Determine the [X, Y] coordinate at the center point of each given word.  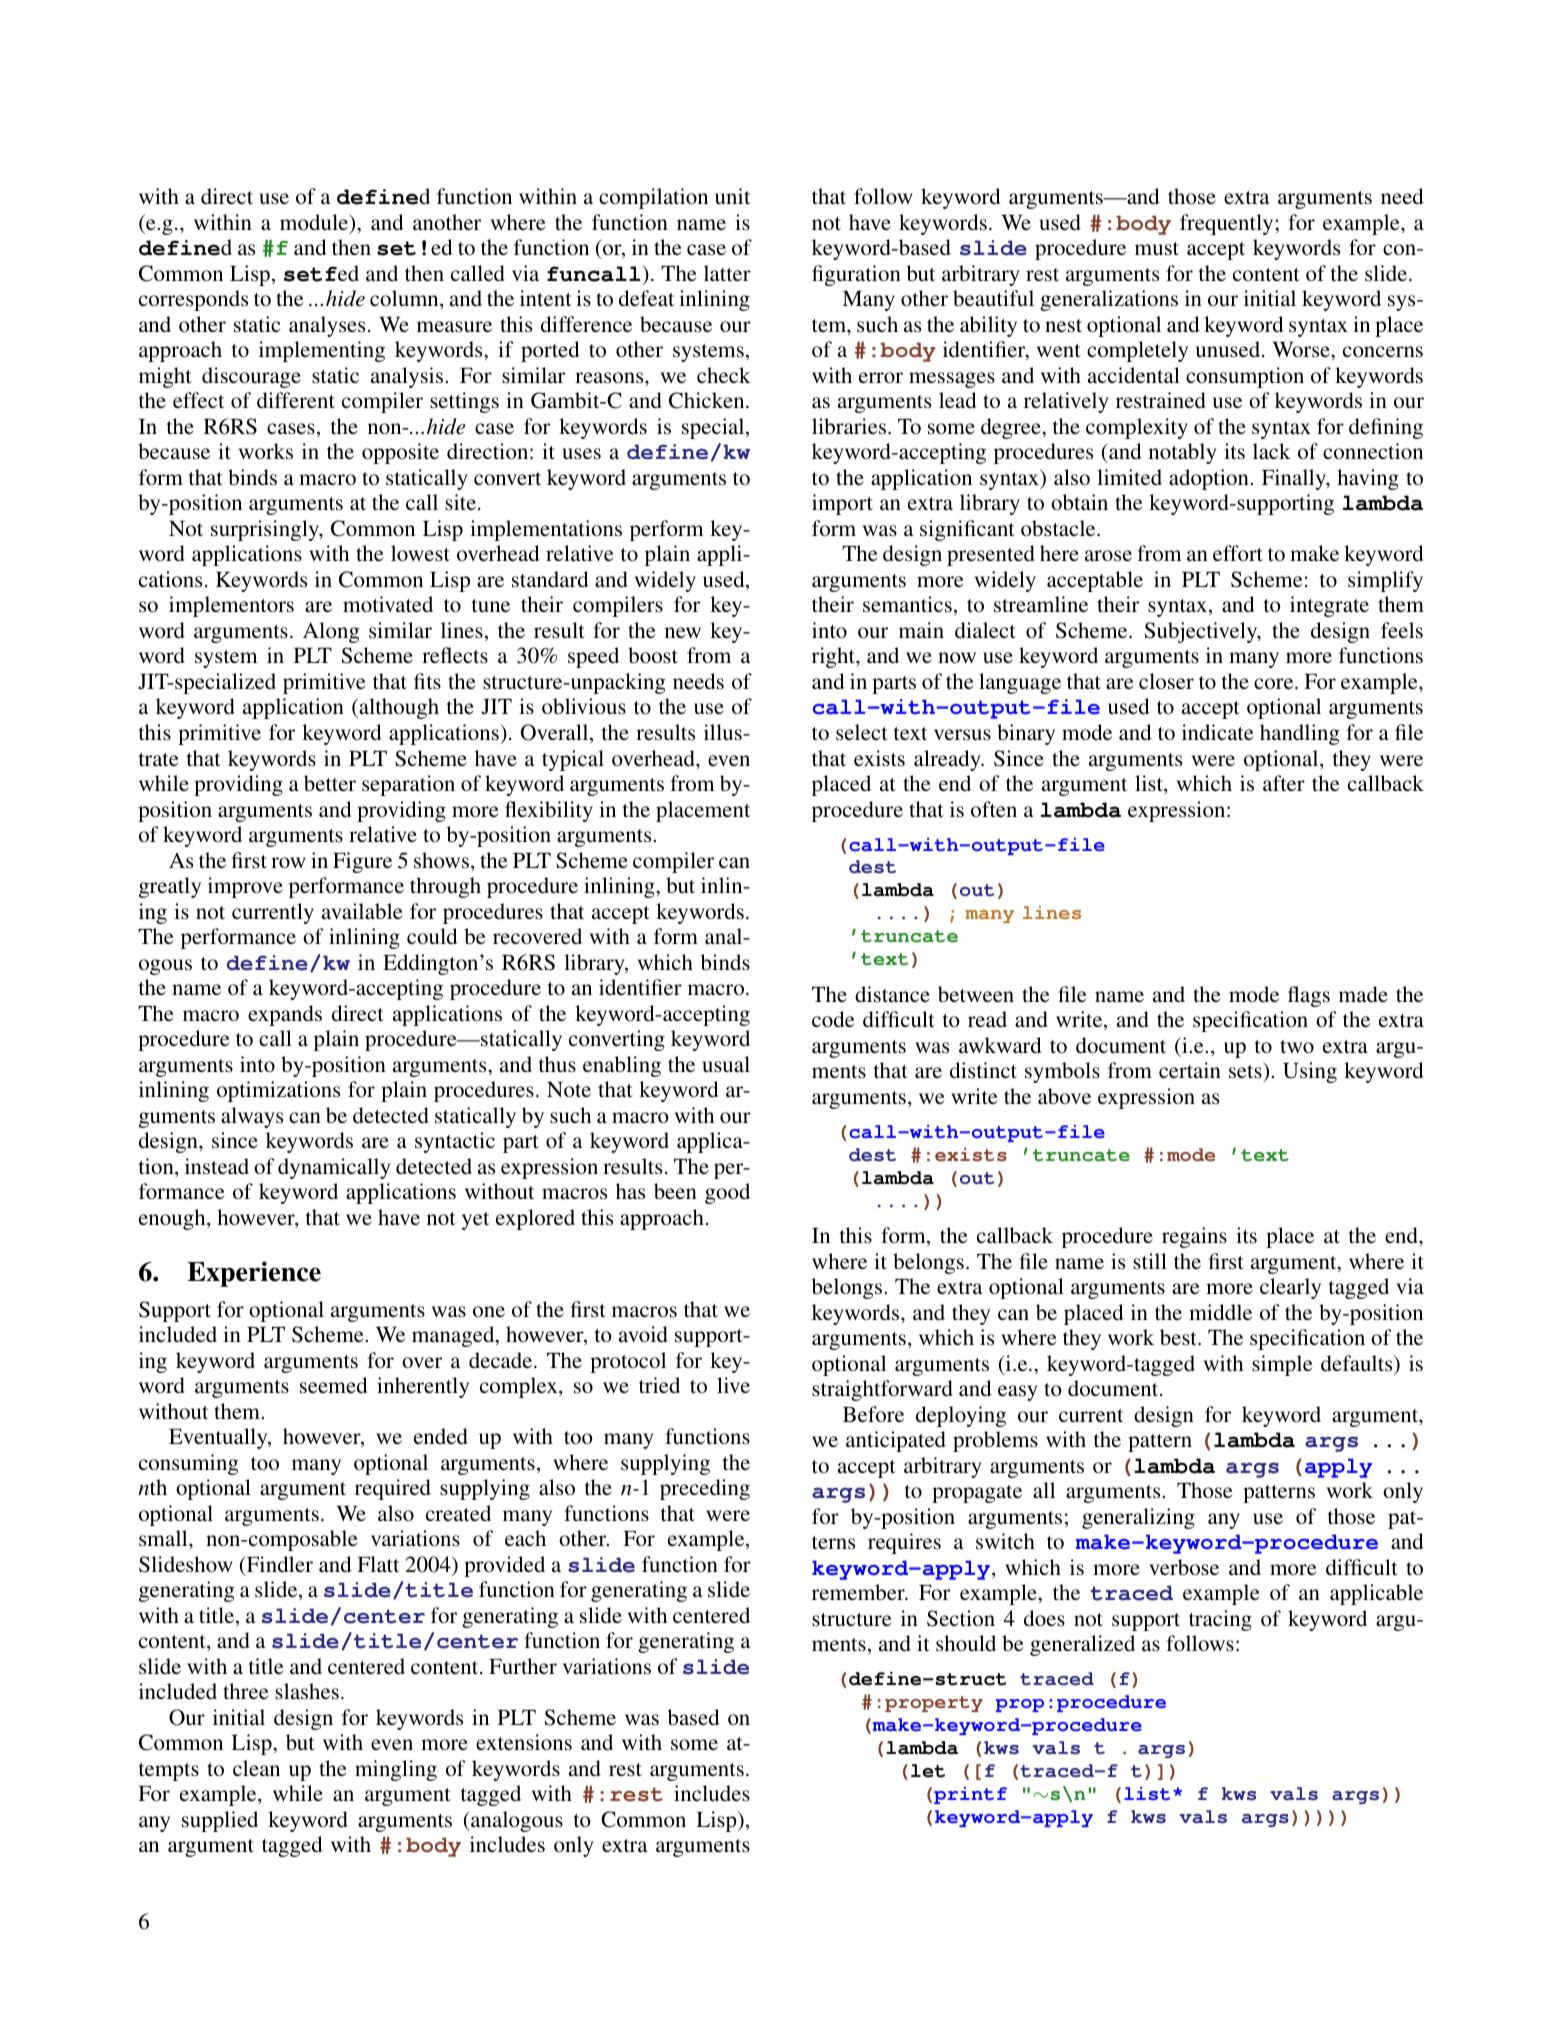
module [315, 223]
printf [970, 1795]
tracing [1220, 1620]
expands [285, 1015]
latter [727, 273]
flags [1309, 996]
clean [256, 1768]
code [833, 1019]
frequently [1228, 224]
